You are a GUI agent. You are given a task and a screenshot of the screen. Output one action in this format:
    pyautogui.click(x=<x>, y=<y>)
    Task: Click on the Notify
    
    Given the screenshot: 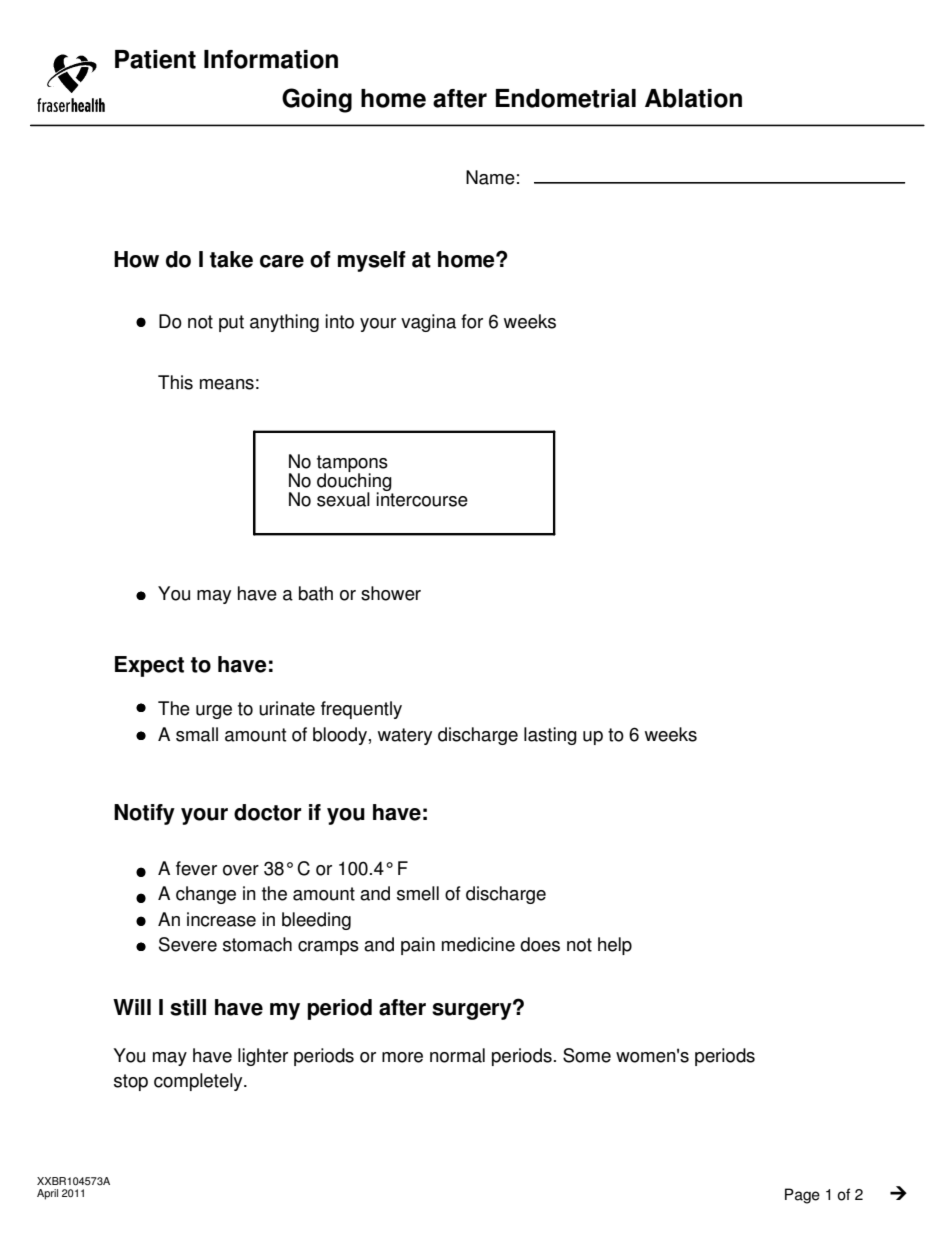 What is the action you would take?
    pyautogui.click(x=144, y=814)
